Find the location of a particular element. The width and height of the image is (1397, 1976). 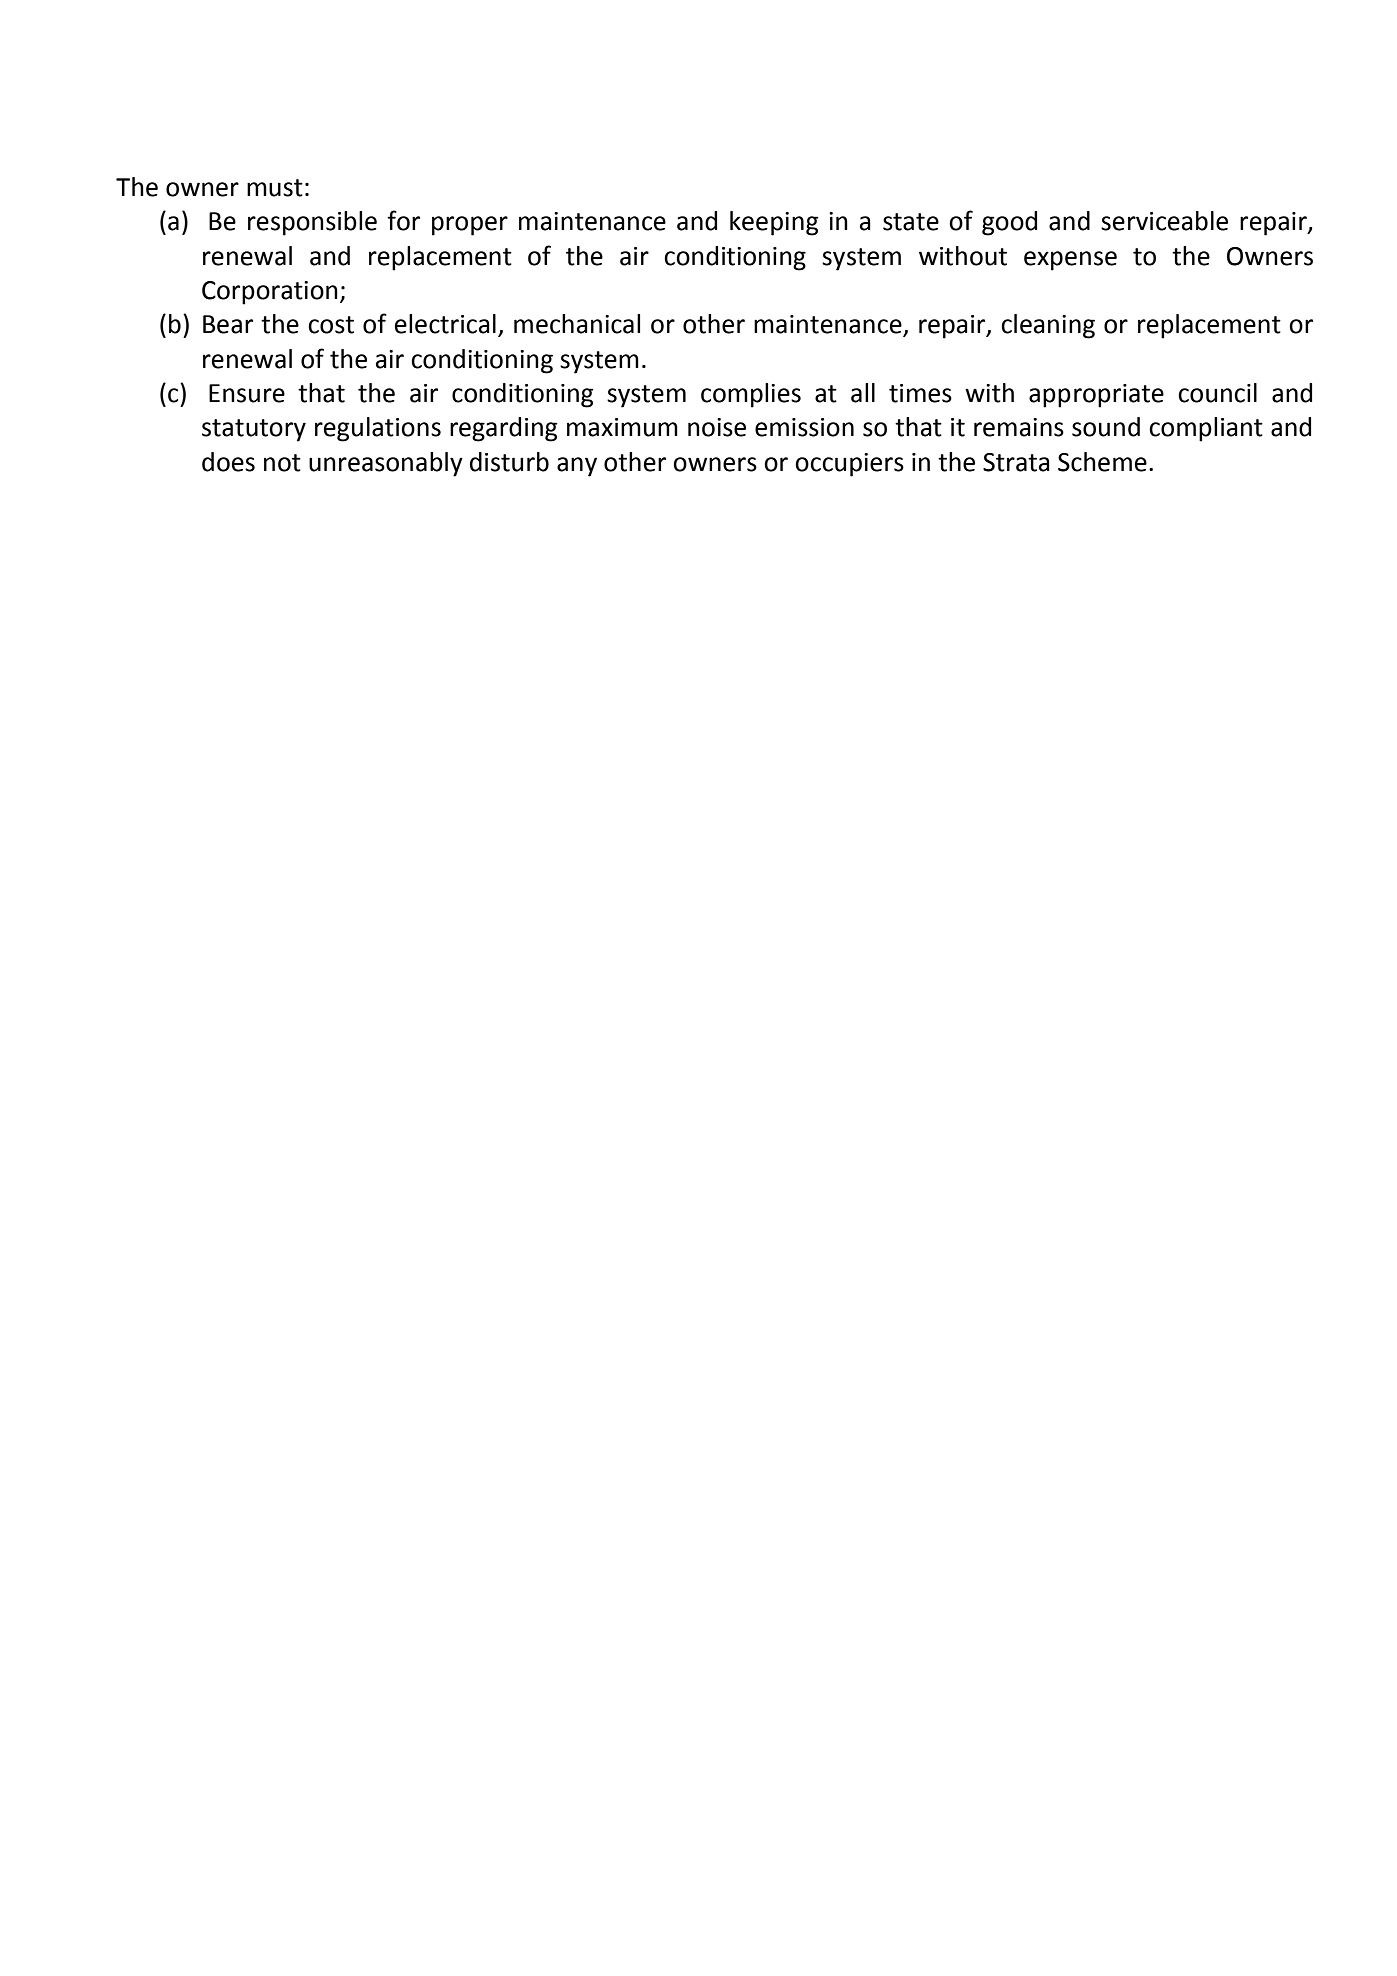

keeping is located at coordinates (774, 223).
